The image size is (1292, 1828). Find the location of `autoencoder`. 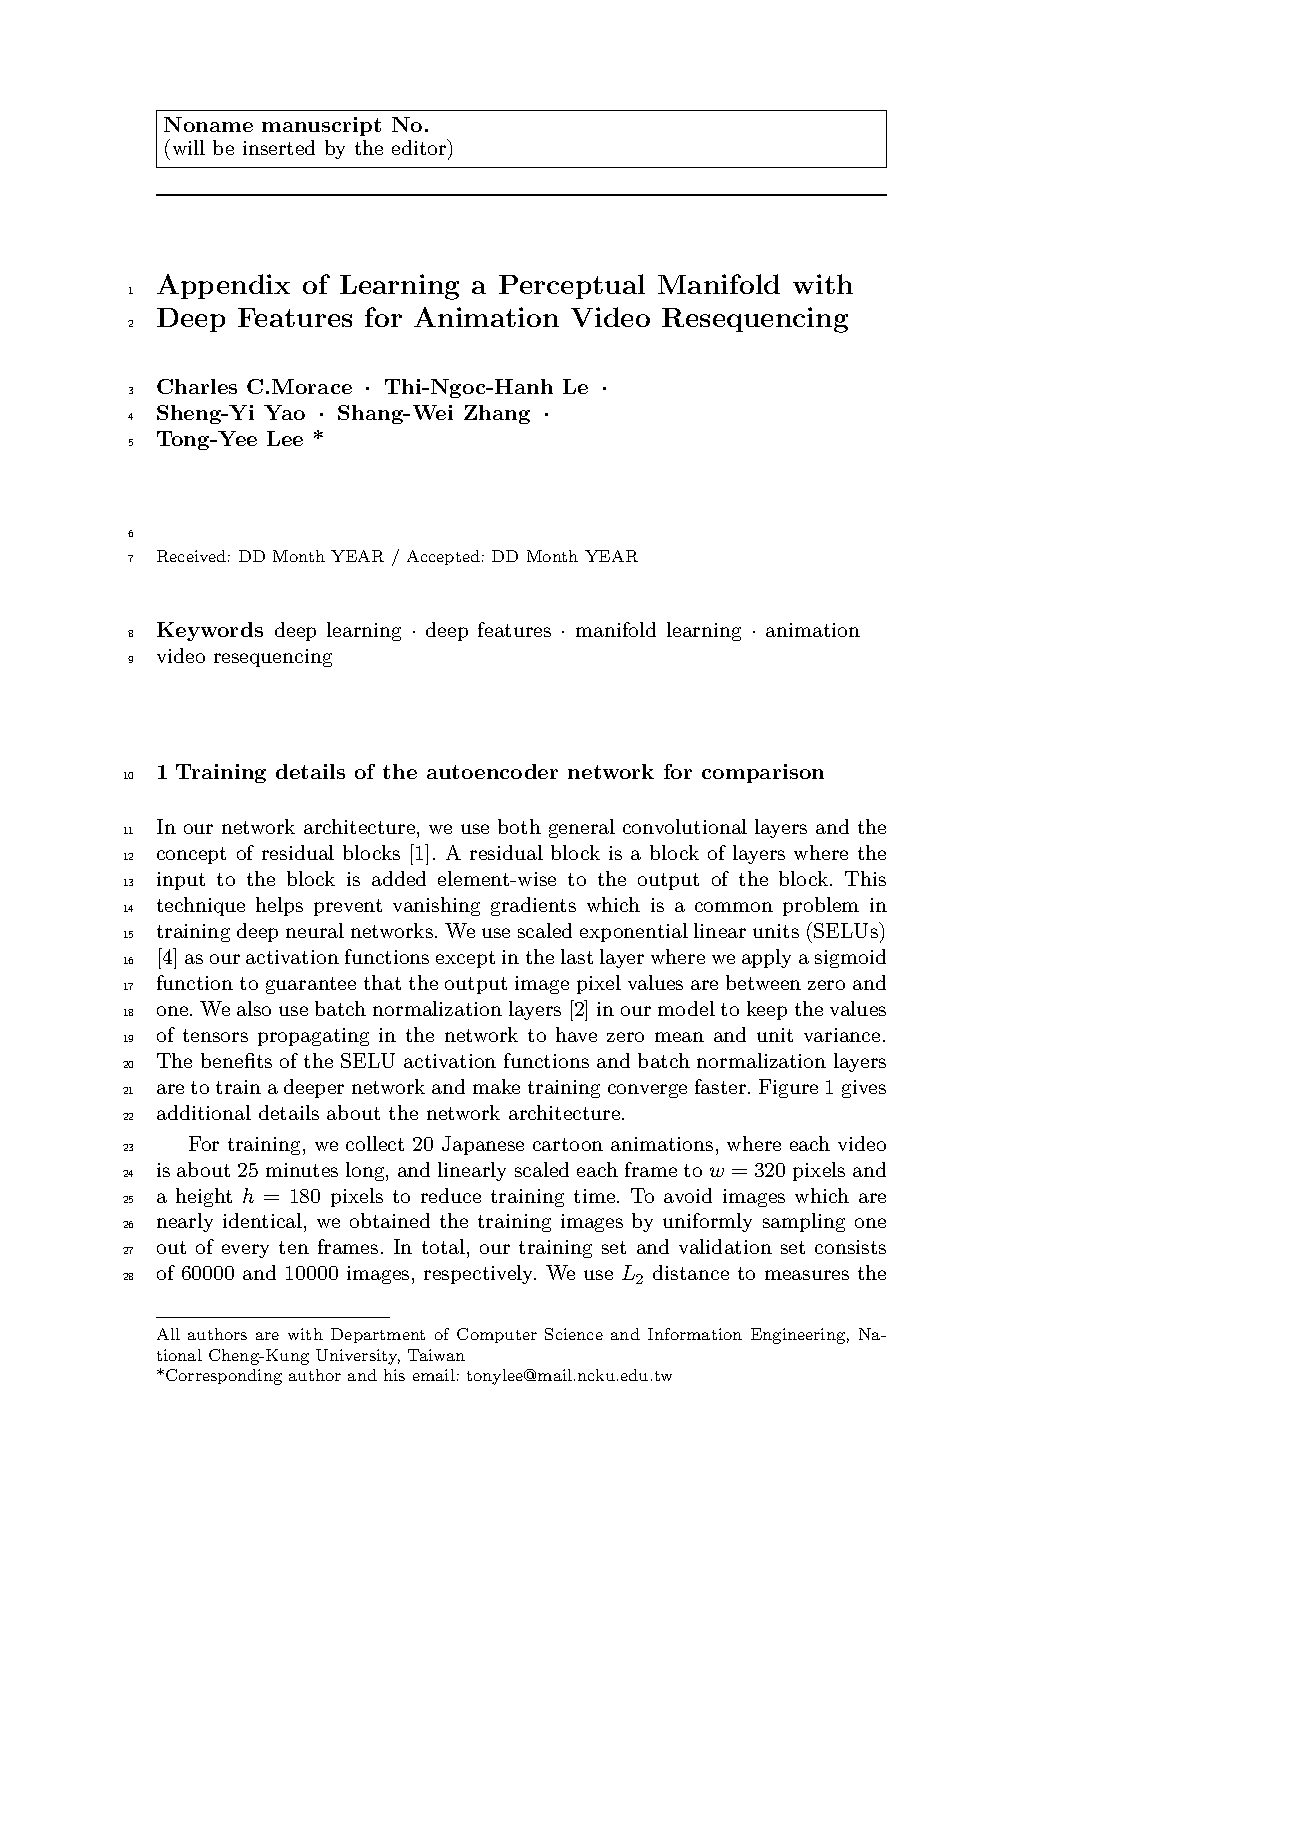

autoencoder is located at coordinates (492, 771).
